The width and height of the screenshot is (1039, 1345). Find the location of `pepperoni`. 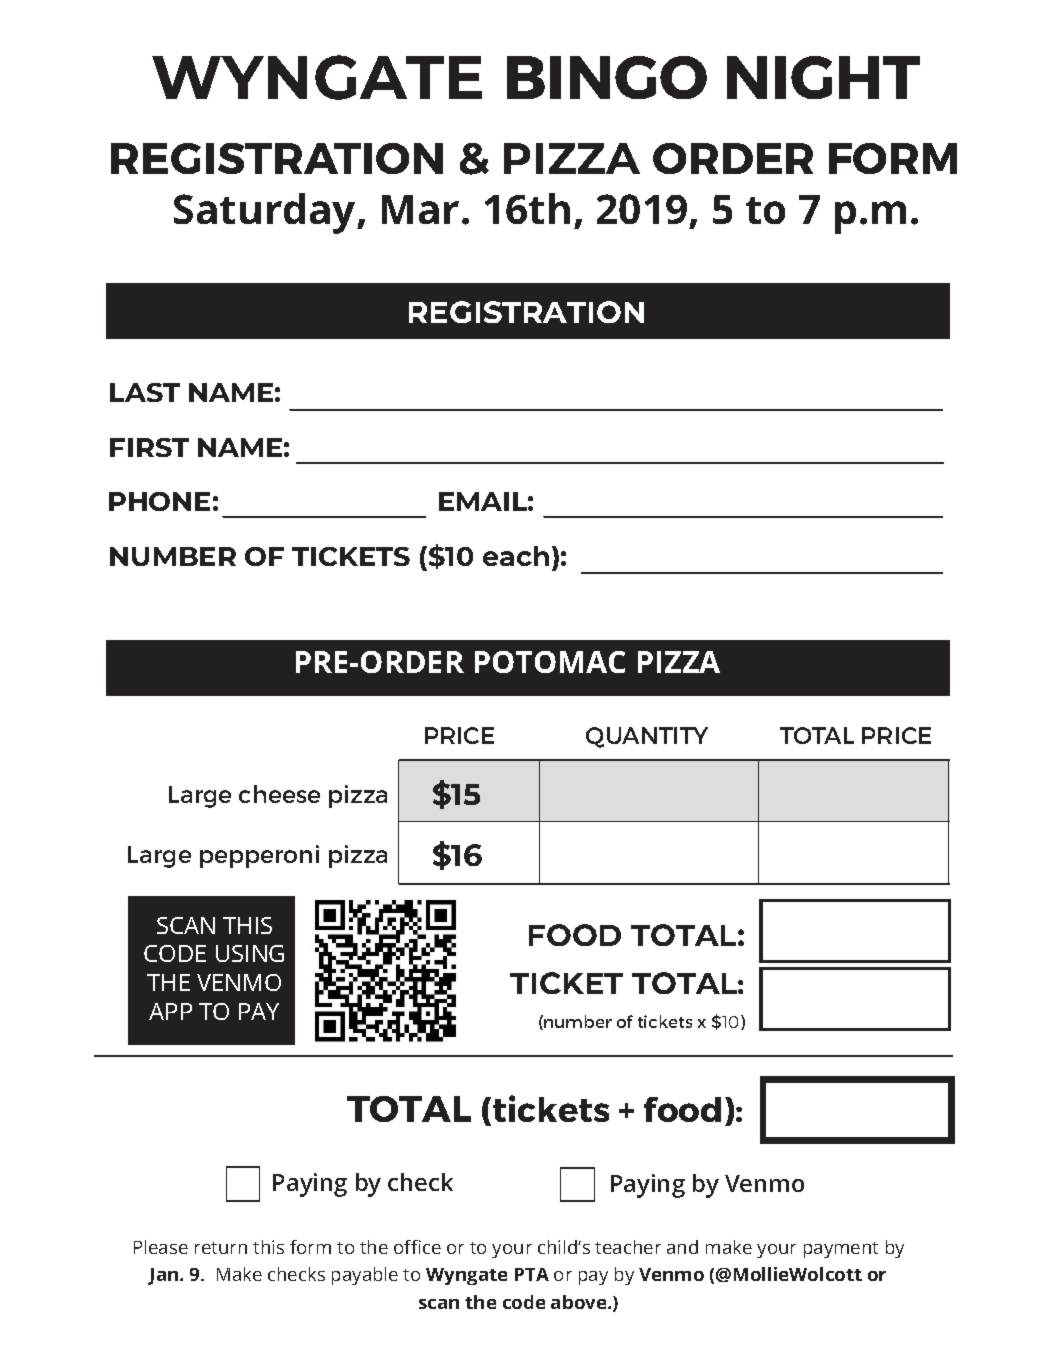

pepperoni is located at coordinates (259, 856).
